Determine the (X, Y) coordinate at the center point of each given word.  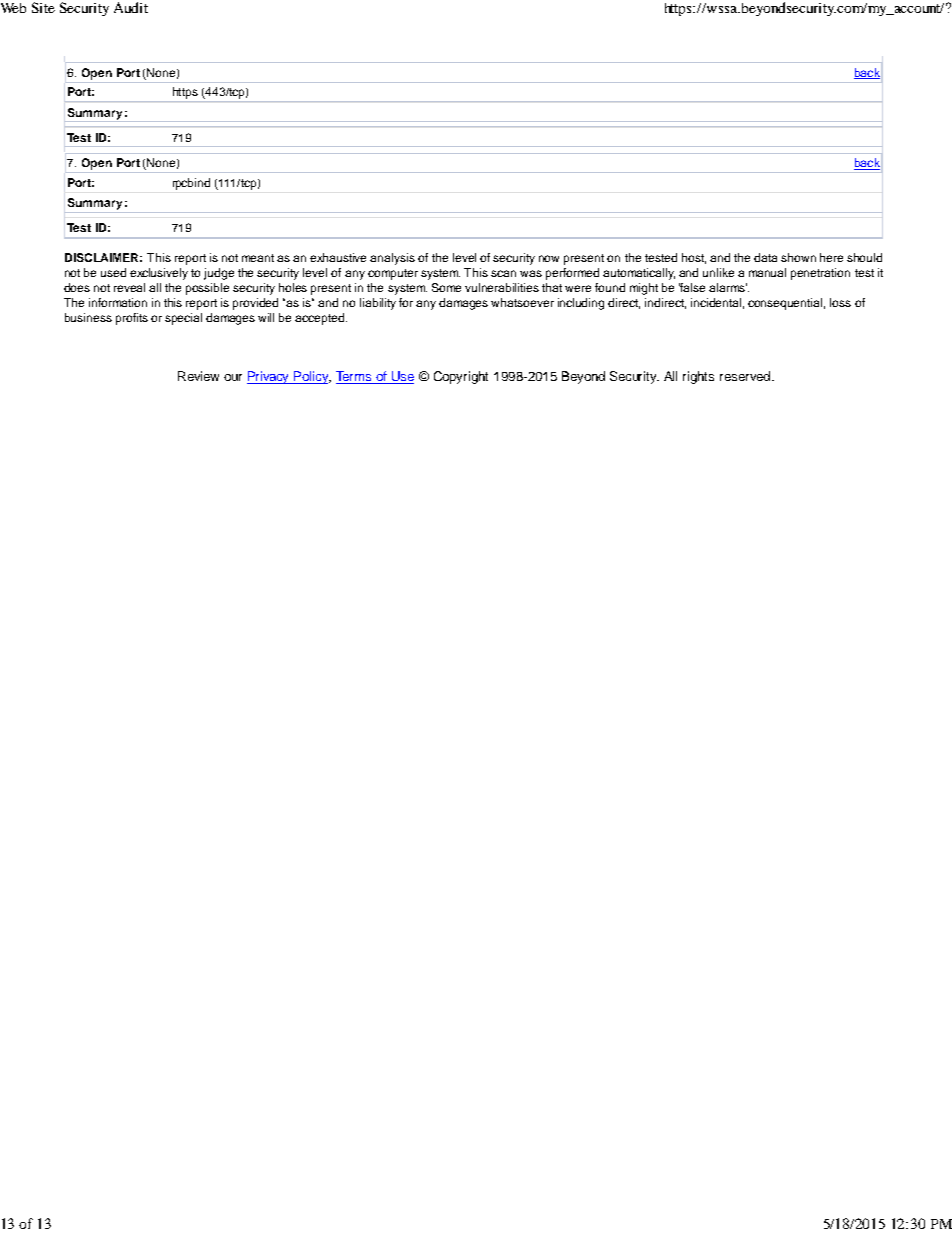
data (765, 257)
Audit (131, 7)
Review (198, 376)
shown (798, 257)
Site (43, 7)
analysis (392, 259)
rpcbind (191, 184)
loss (840, 302)
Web (13, 8)
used (113, 272)
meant (258, 258)
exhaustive (338, 257)
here (831, 257)
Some (446, 287)
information (118, 302)
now (549, 258)
